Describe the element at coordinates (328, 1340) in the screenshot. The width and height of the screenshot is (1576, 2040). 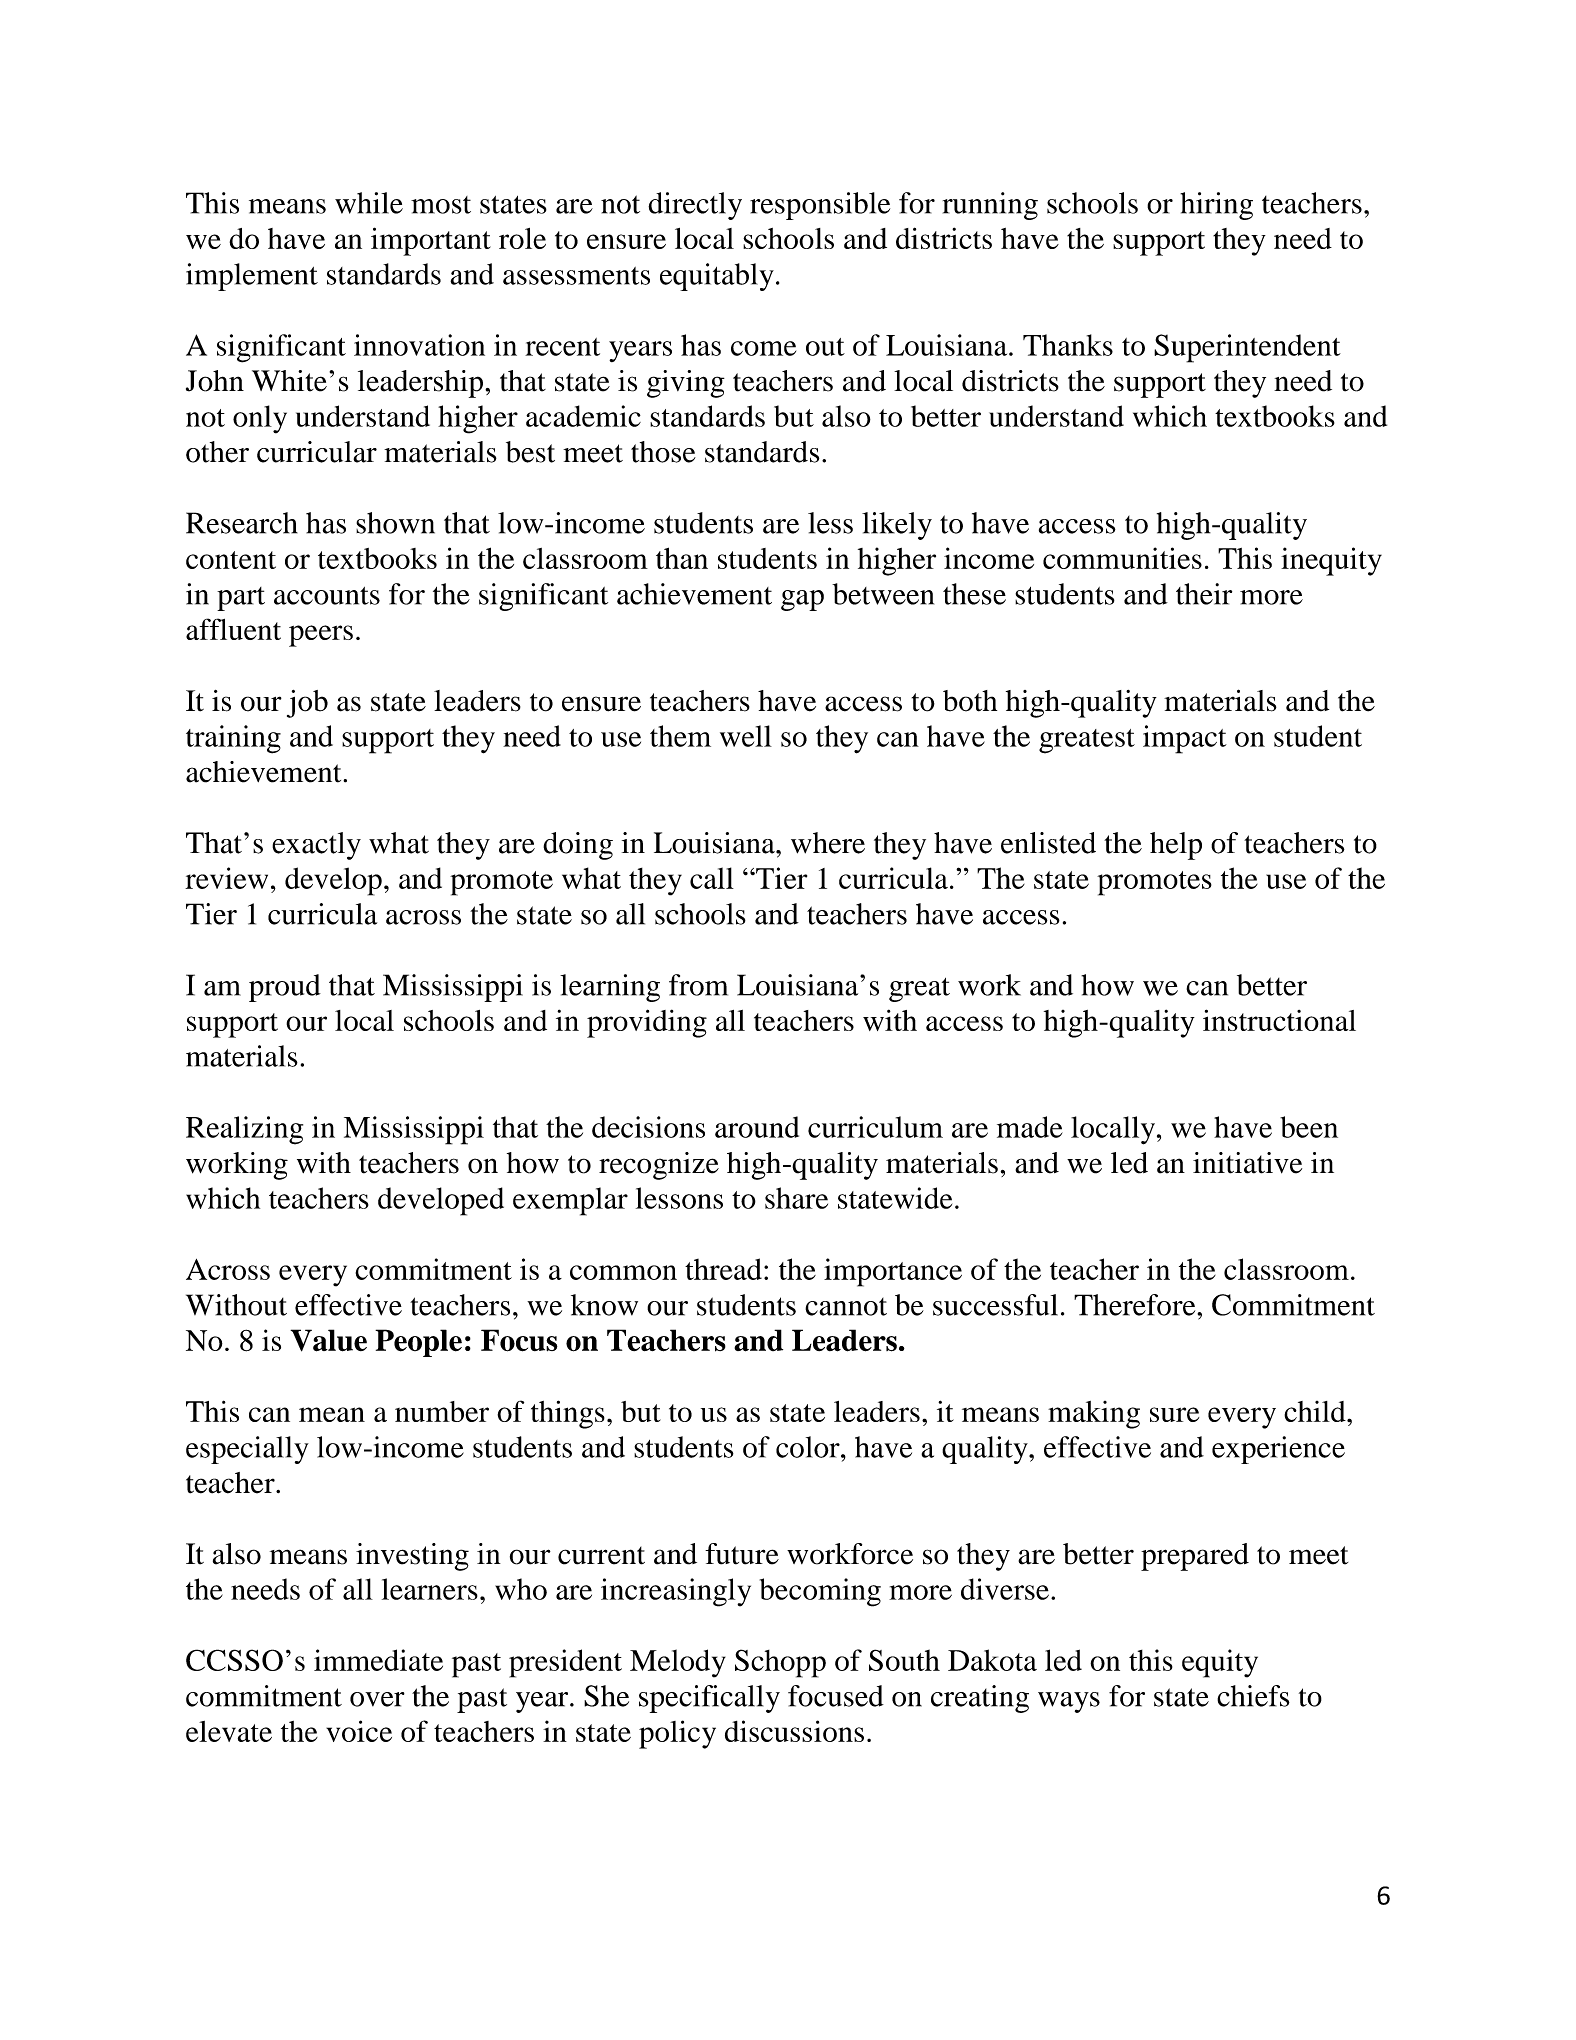
I see `Value` at that location.
